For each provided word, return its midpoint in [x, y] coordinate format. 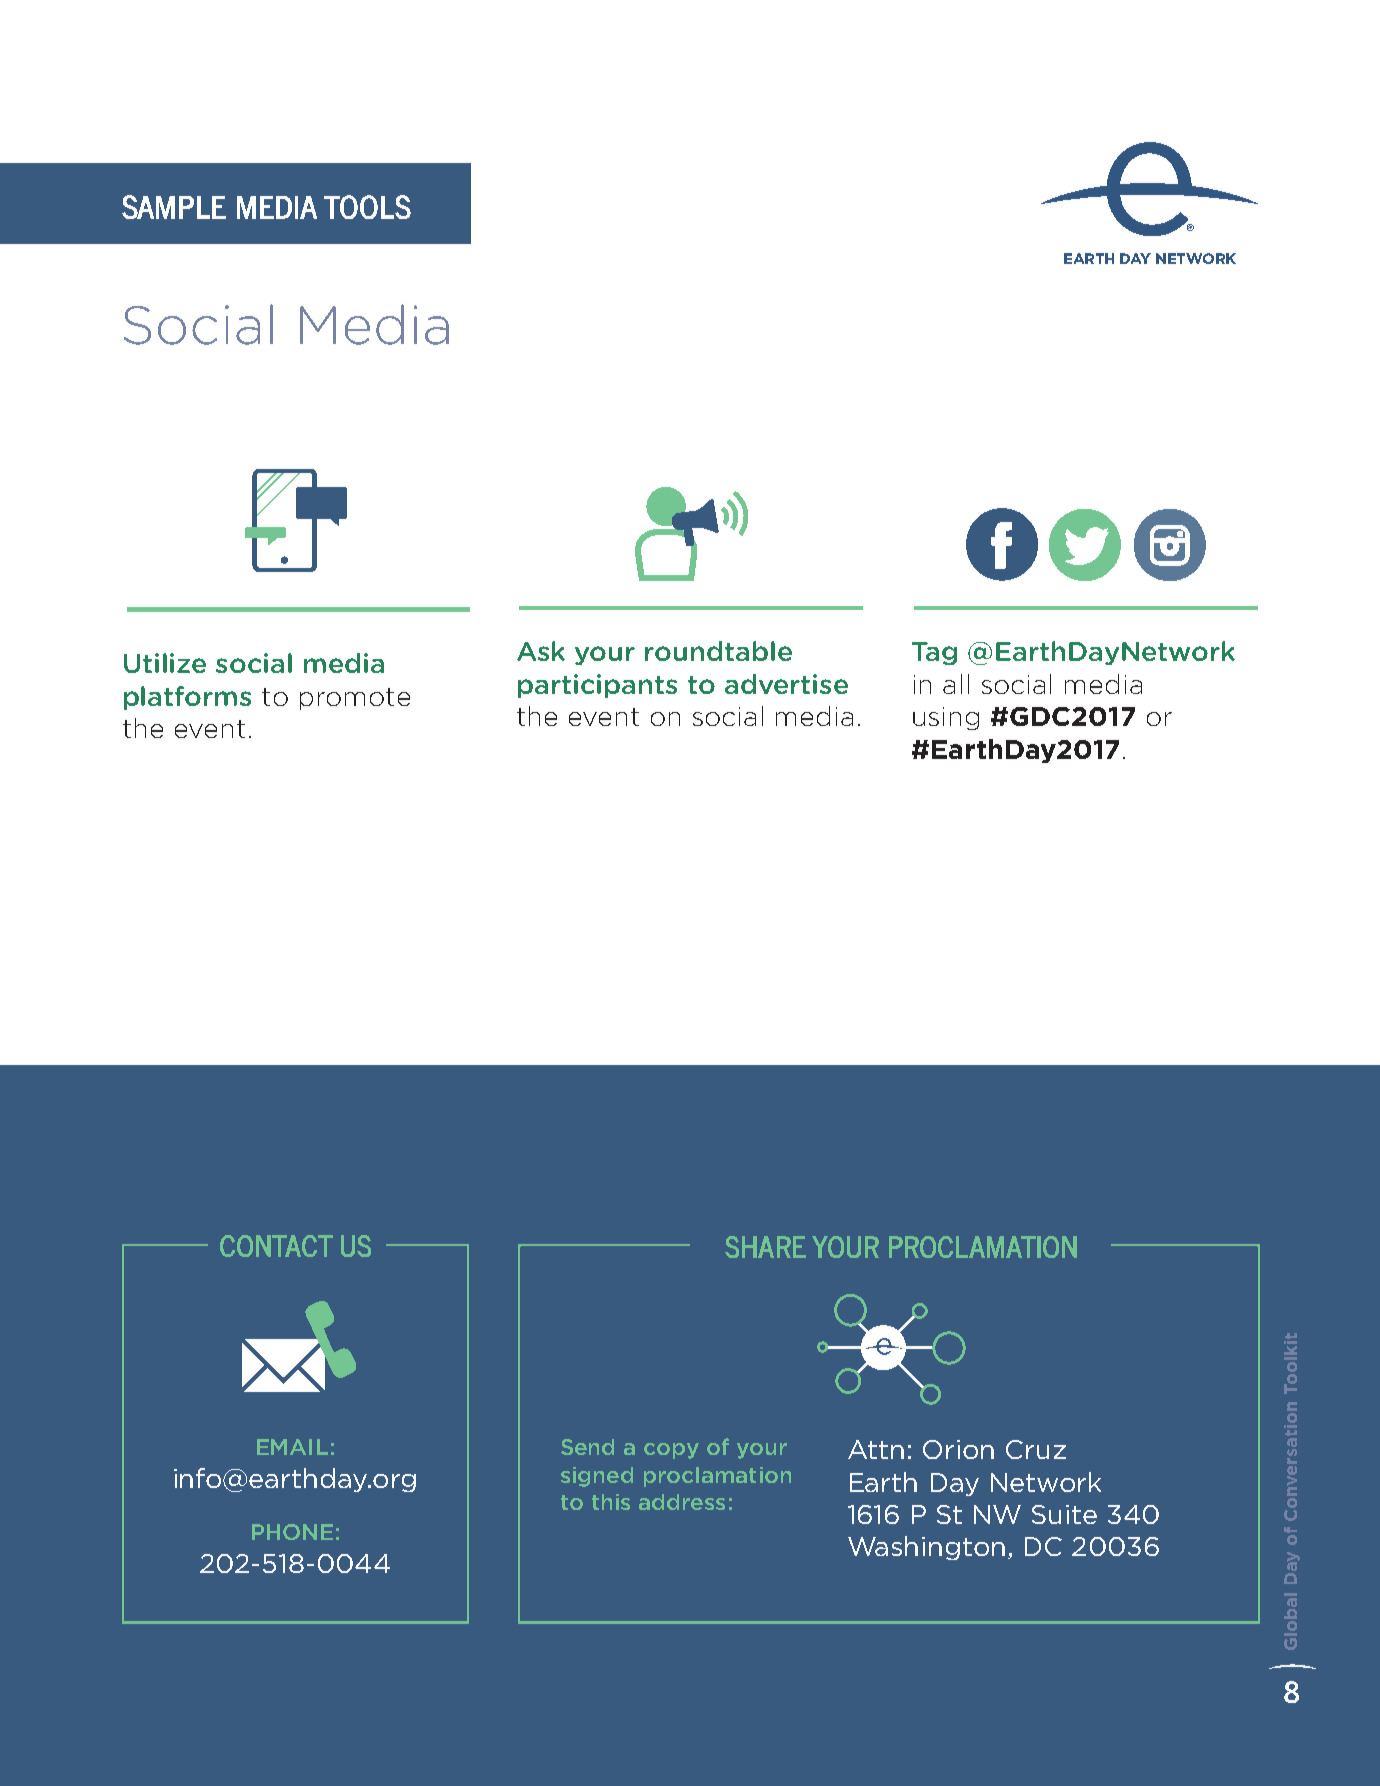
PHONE [292, 1532]
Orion [958, 1449]
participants [597, 686]
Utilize [165, 663]
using [946, 718]
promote [355, 699]
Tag [934, 653]
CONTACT [276, 1246]
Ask [541, 651]
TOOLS [367, 207]
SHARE [765, 1247]
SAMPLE [174, 207]
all [956, 684]
